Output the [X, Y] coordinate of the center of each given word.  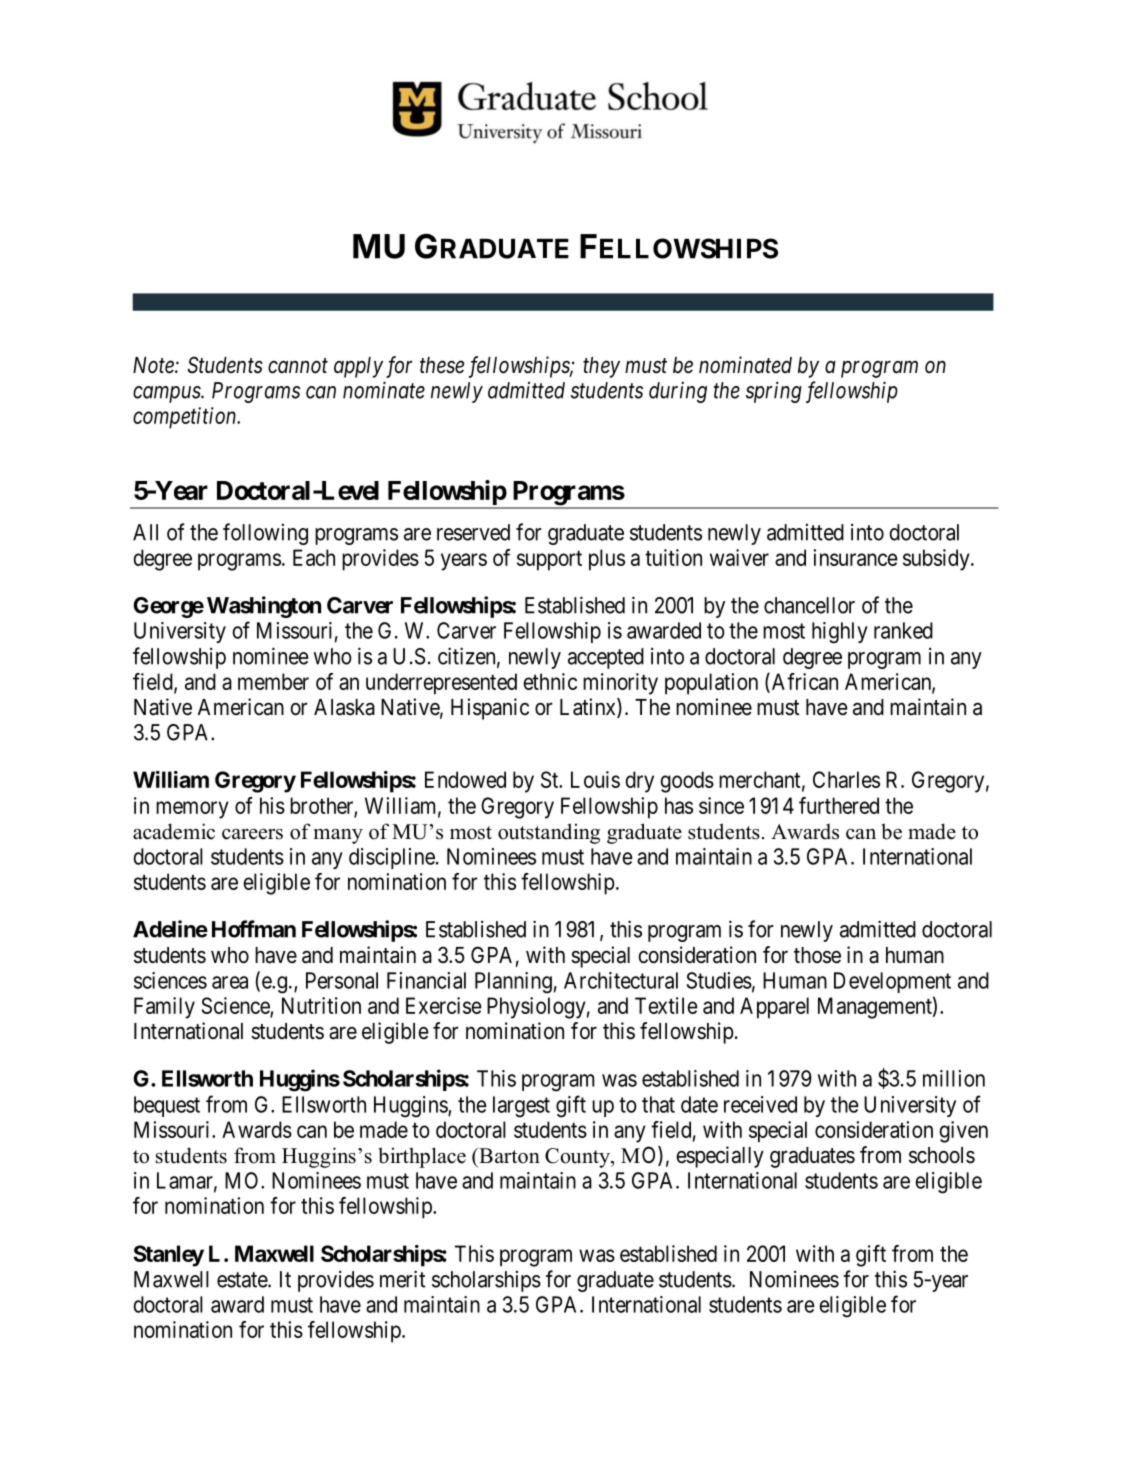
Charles [846, 779]
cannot [298, 366]
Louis [595, 779]
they [601, 367]
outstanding [549, 833]
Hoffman [254, 929]
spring [774, 392]
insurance [855, 557]
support [549, 560]
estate [243, 1280]
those [817, 955]
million [954, 1078]
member [273, 681]
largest [521, 1107]
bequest [167, 1106]
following [265, 534]
